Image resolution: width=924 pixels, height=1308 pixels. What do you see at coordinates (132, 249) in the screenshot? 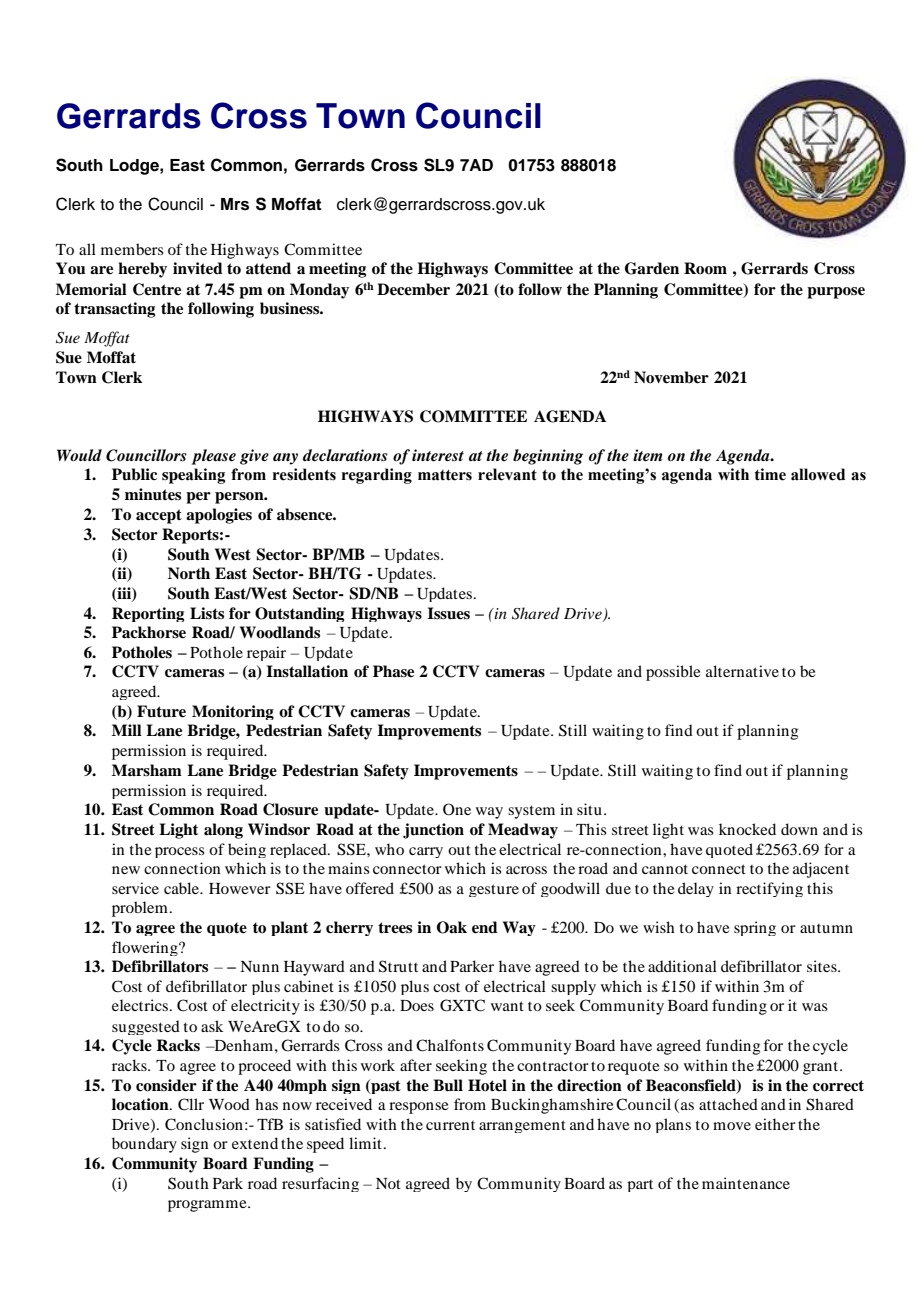
I see `members` at bounding box center [132, 249].
